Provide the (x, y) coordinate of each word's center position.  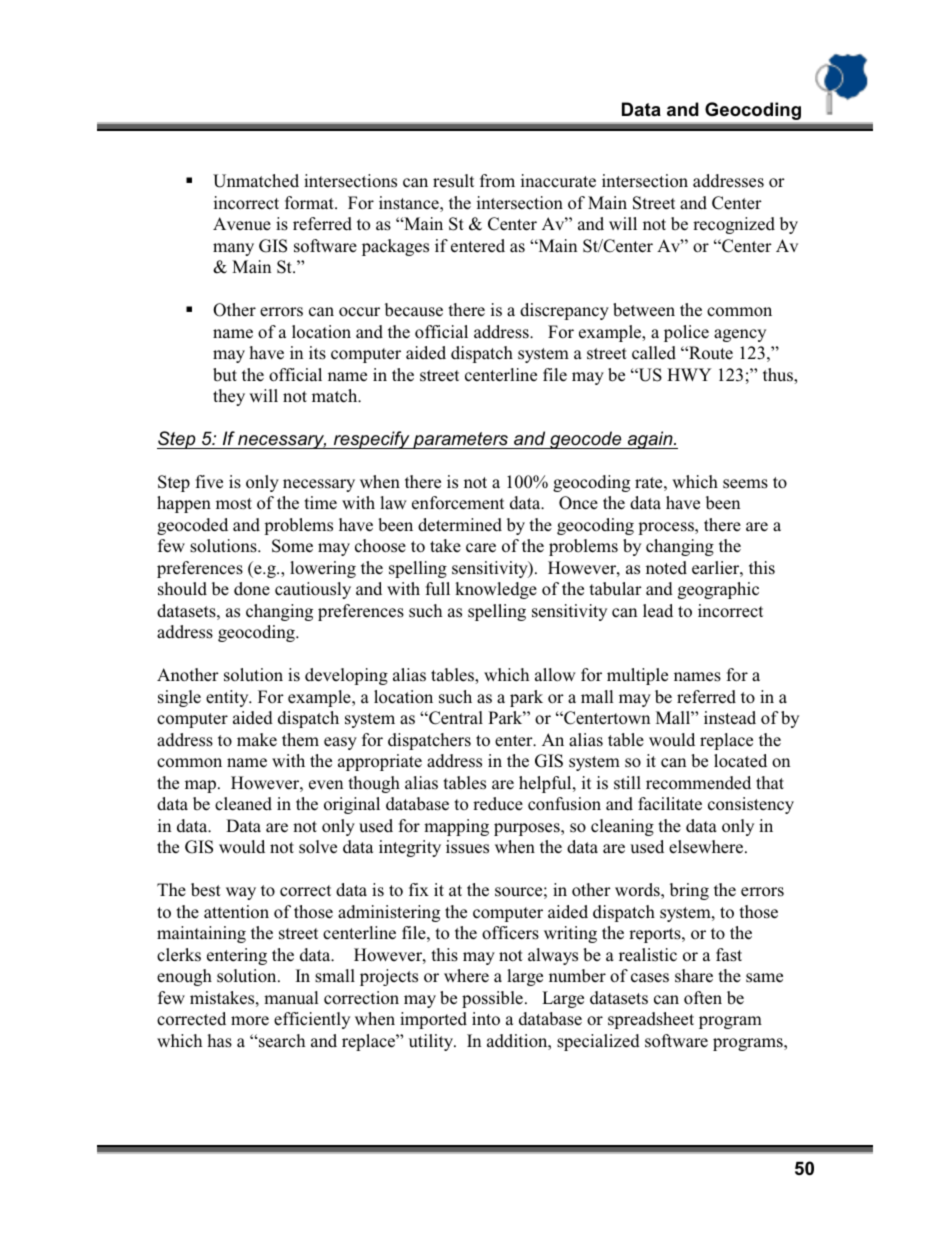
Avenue (242, 223)
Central (455, 718)
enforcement (458, 503)
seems (745, 484)
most (234, 504)
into (486, 1018)
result (453, 181)
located (740, 761)
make (257, 740)
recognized (734, 225)
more (250, 1021)
